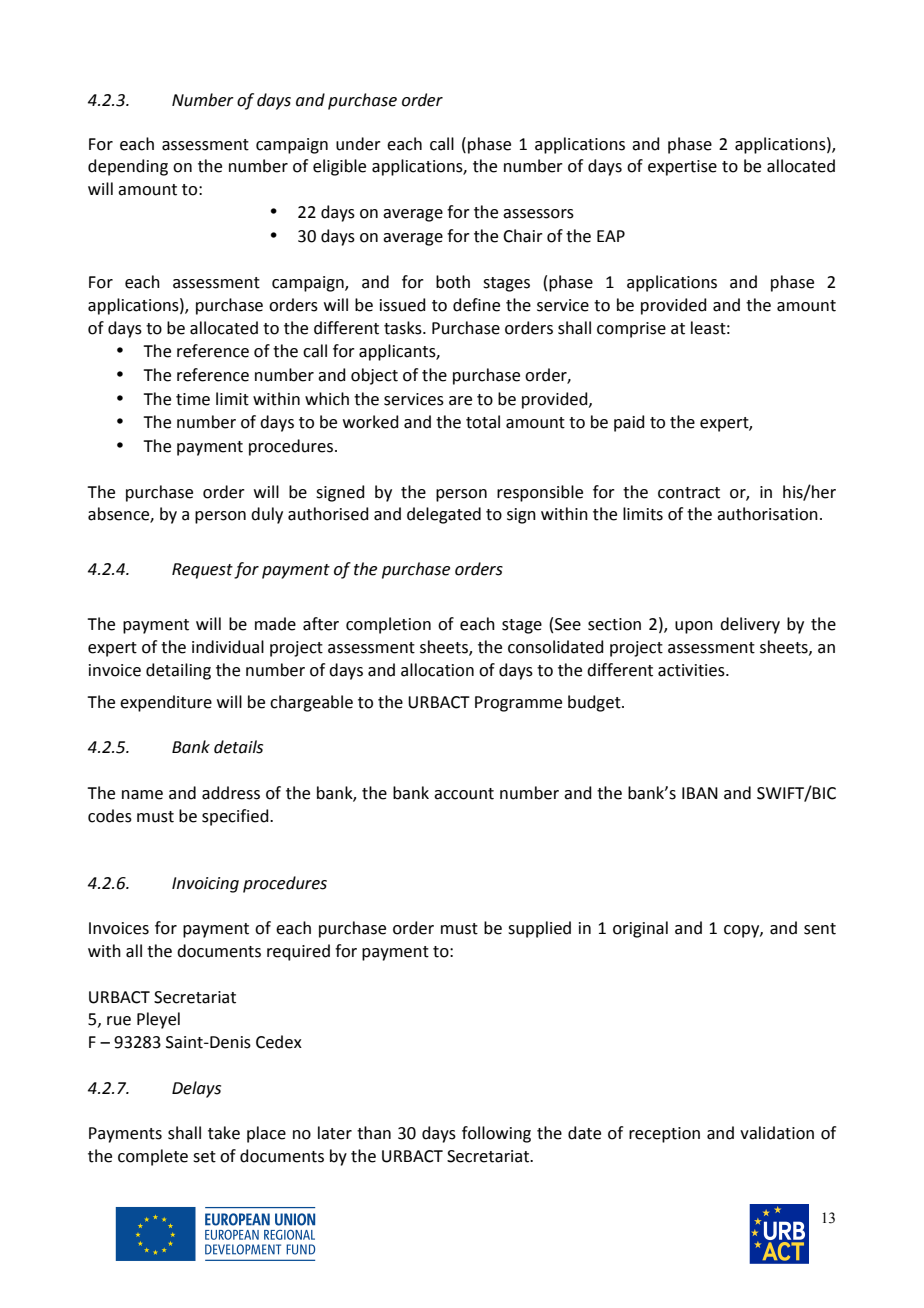  Describe the element at coordinates (196, 1089) in the screenshot. I see `Delays` at that location.
